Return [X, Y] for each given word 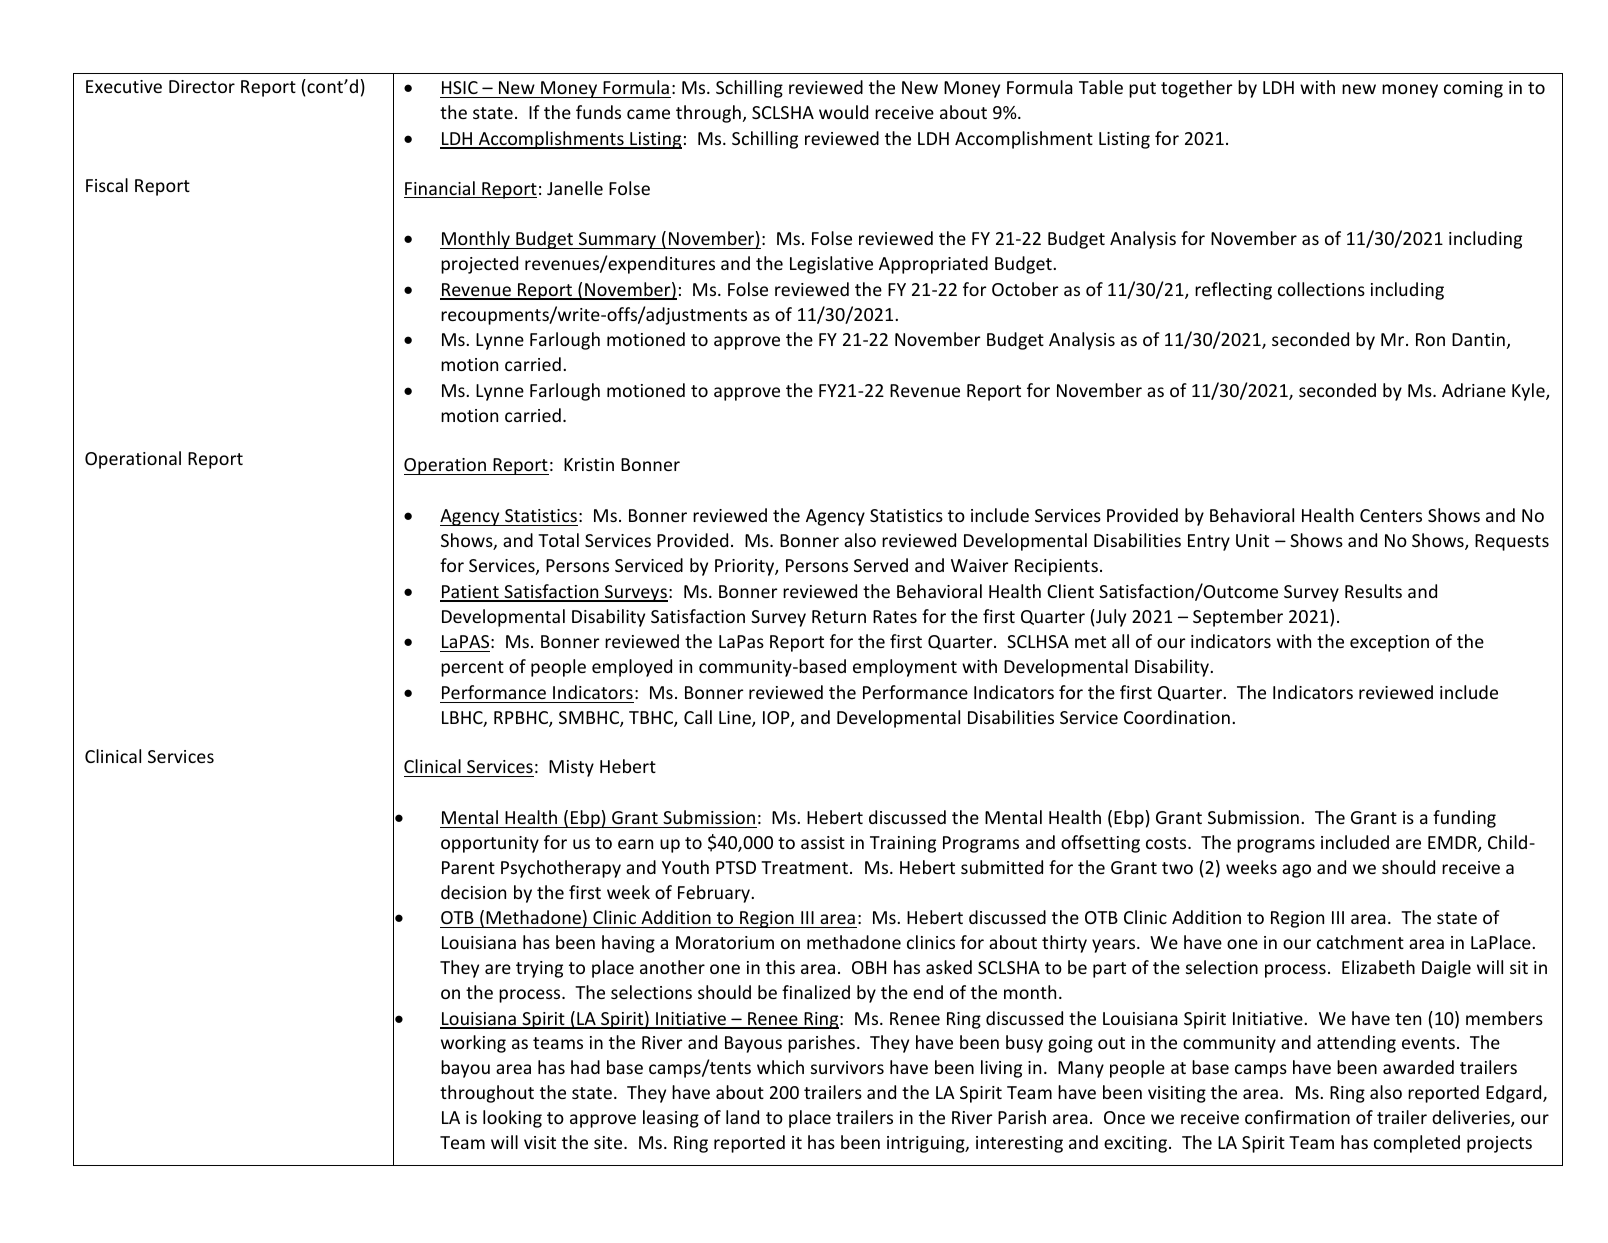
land [742, 1117]
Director [202, 86]
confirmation [1297, 1117]
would [843, 112]
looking [512, 1119]
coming [1473, 89]
